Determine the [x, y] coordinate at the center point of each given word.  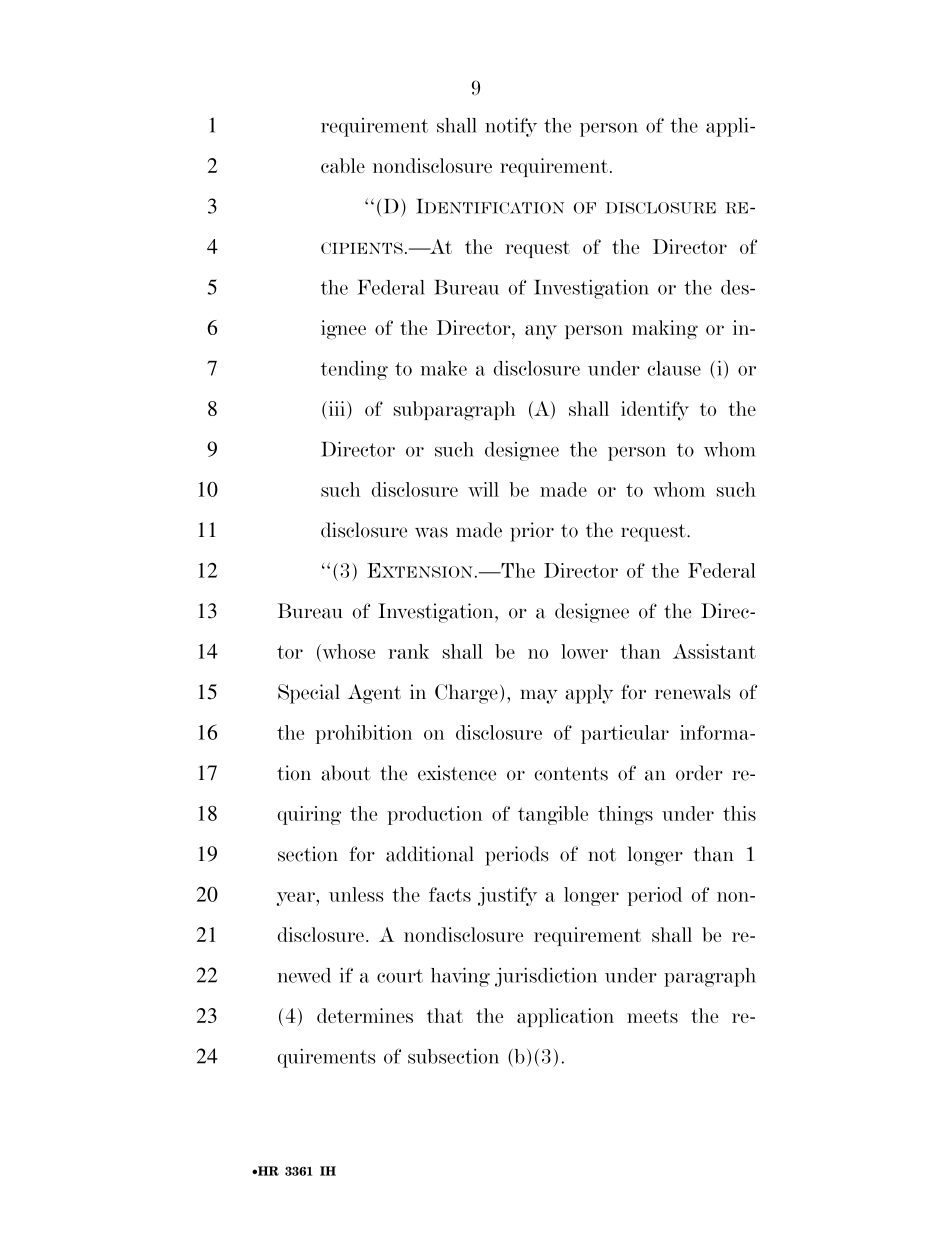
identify [655, 411]
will [483, 489]
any [541, 332]
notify [511, 127]
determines [365, 1015]
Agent [374, 694]
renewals [692, 692]
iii [335, 408]
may [539, 696]
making [665, 330]
